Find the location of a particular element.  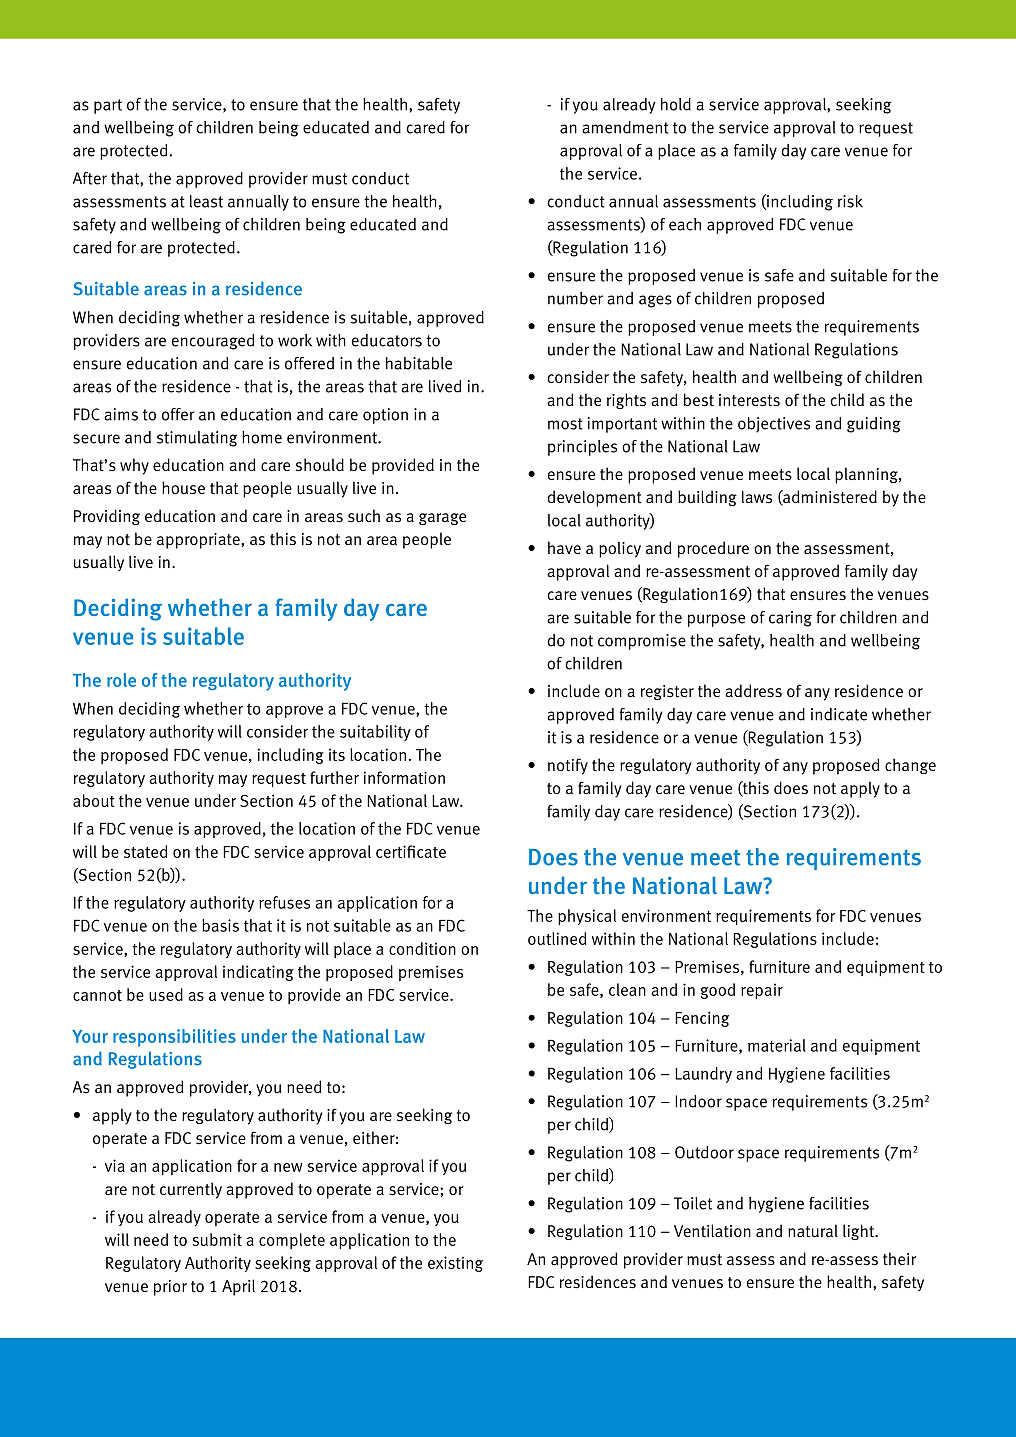

submit is located at coordinates (217, 1239).
